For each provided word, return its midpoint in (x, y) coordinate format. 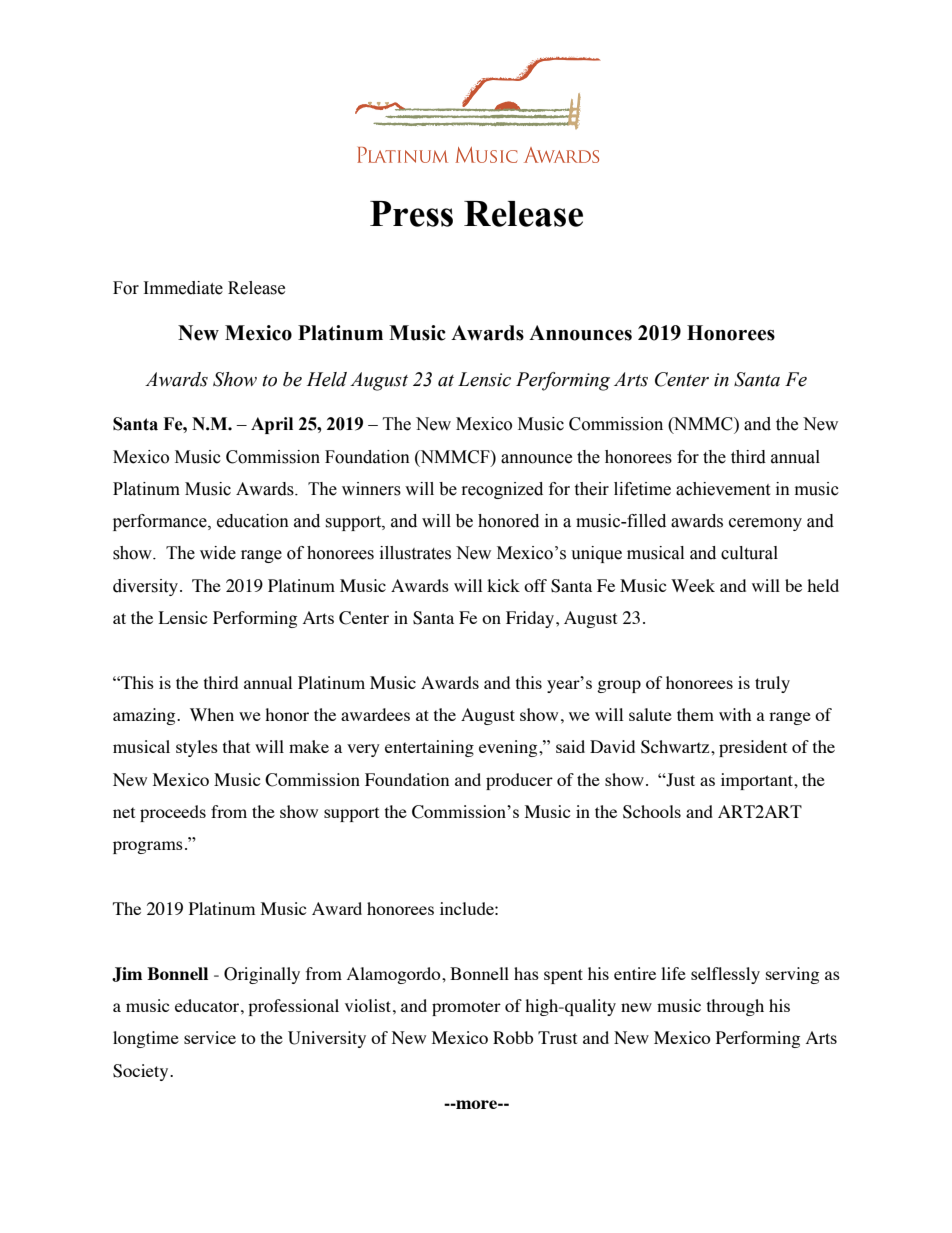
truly (772, 684)
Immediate (183, 288)
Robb (513, 1037)
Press (411, 214)
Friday (530, 619)
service (210, 1037)
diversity (145, 587)
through (735, 1007)
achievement (723, 489)
